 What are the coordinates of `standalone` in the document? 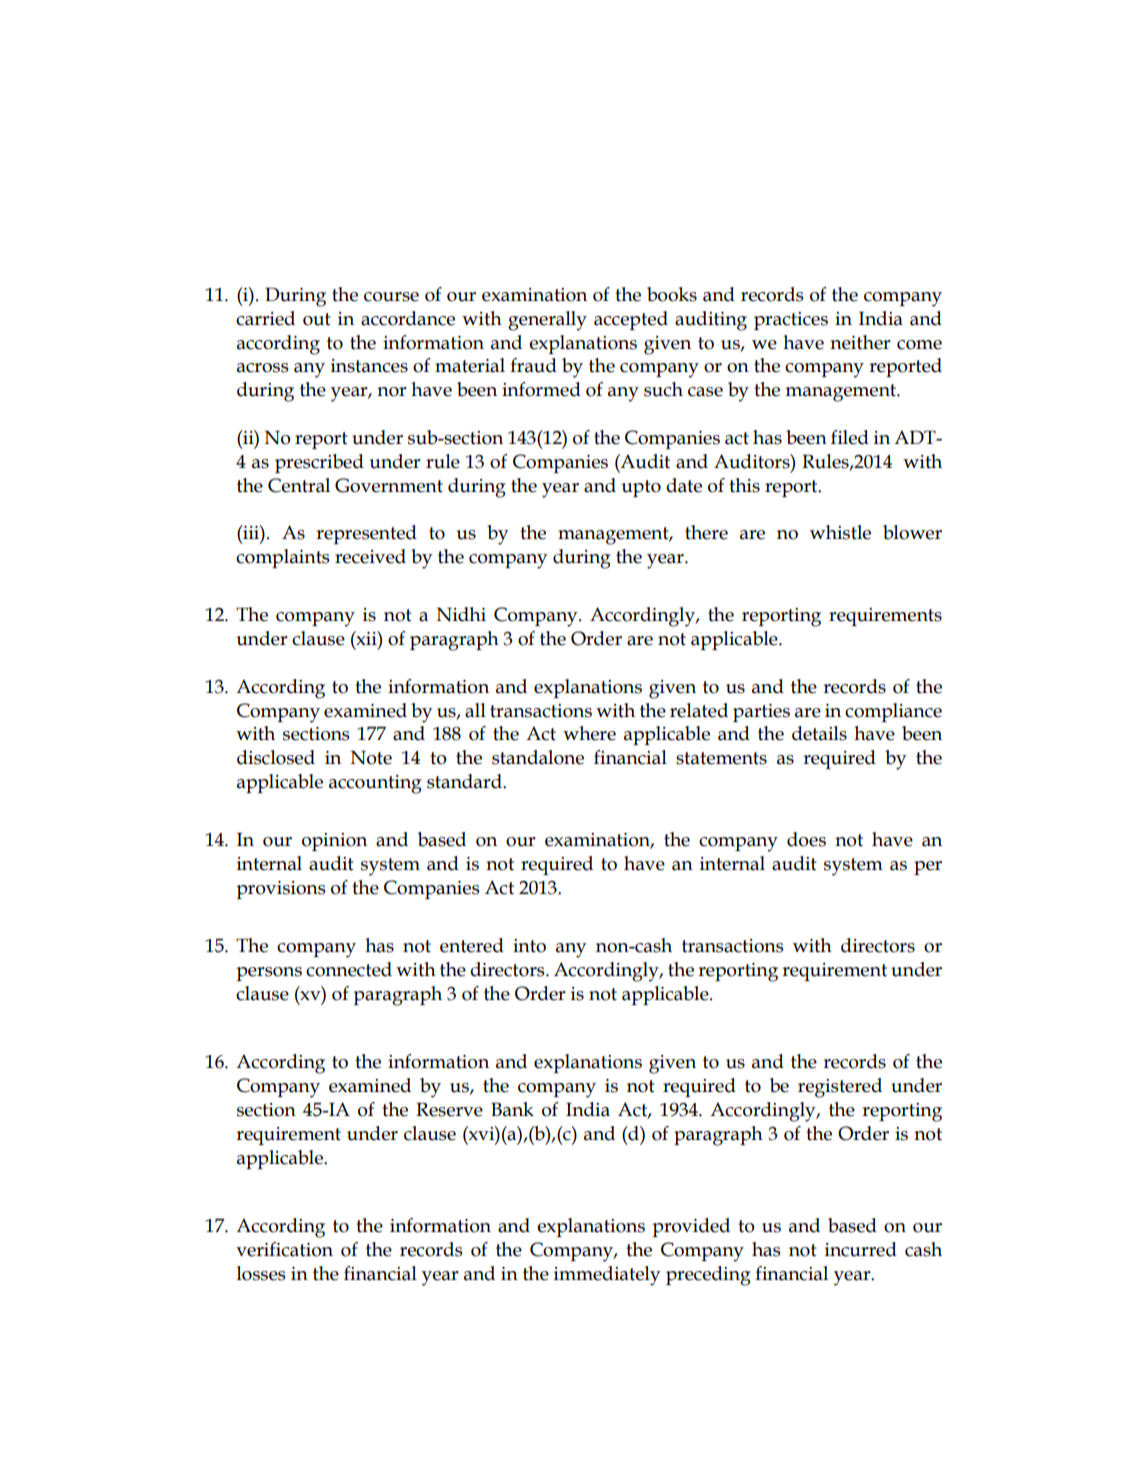 It's located at (538, 757).
